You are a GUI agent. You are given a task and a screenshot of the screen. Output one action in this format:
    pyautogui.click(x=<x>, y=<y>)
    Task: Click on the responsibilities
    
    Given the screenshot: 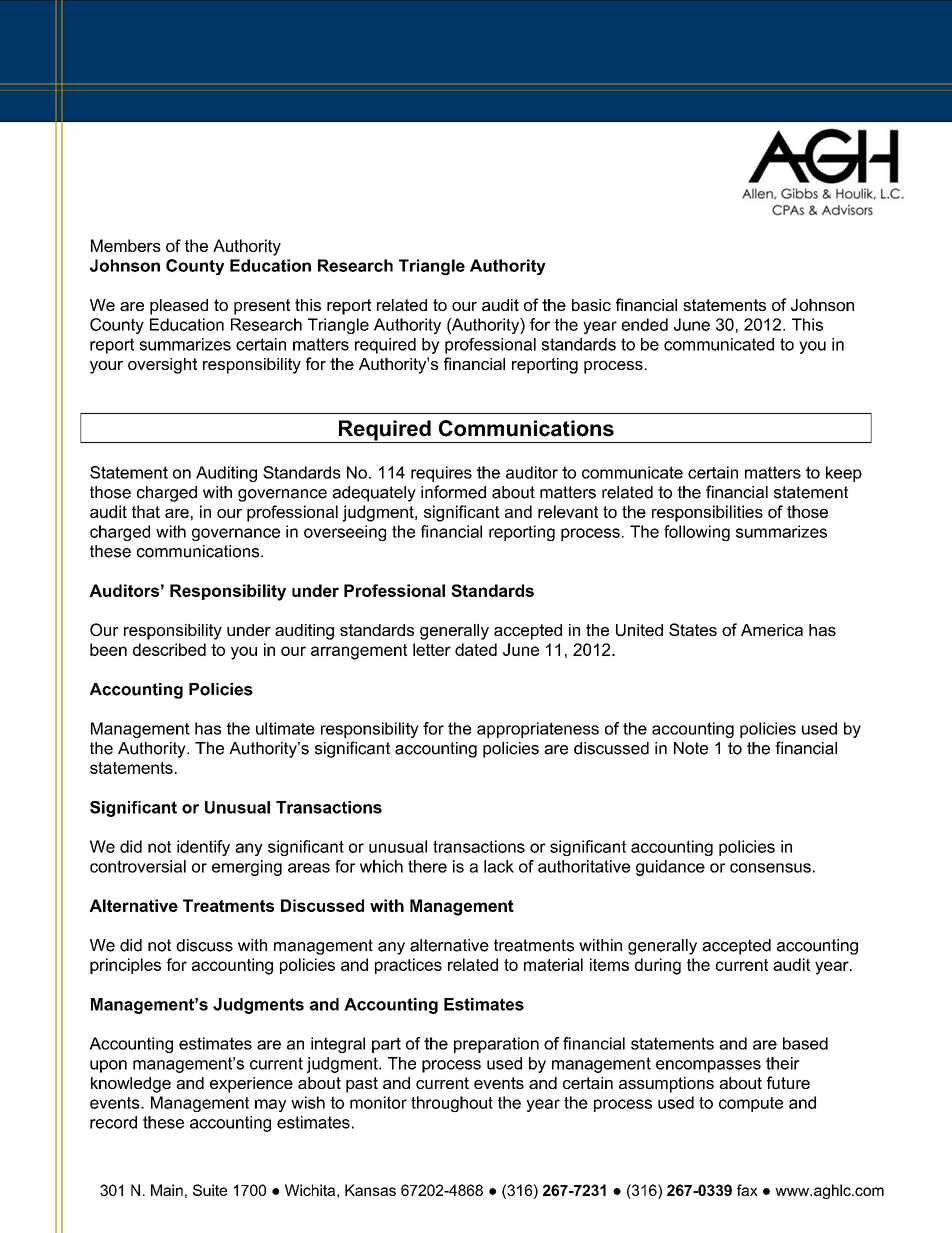 What is the action you would take?
    pyautogui.click(x=707, y=513)
